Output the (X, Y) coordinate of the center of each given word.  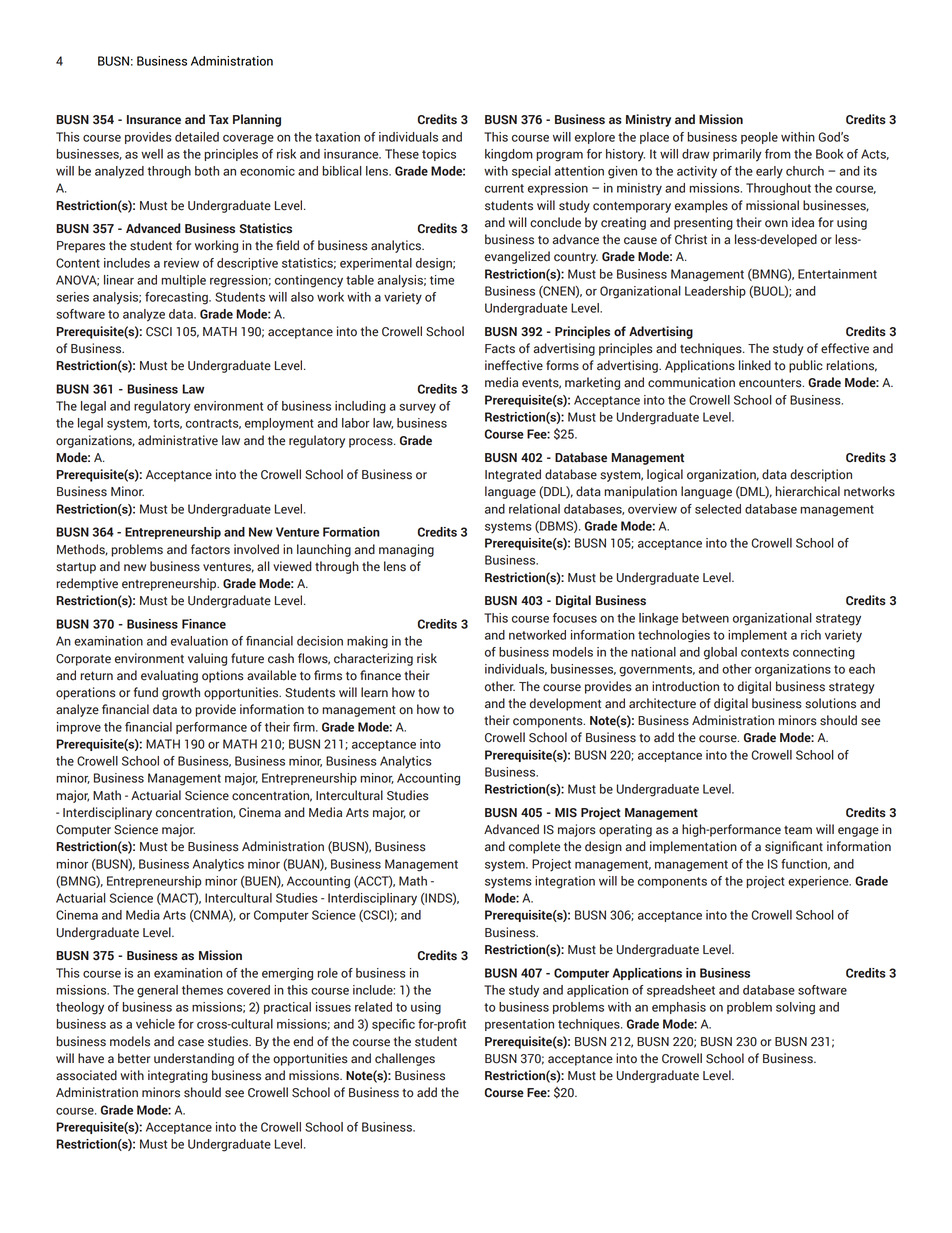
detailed (197, 137)
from (778, 154)
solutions (830, 703)
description (821, 475)
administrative (178, 440)
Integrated (513, 475)
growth (181, 693)
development (565, 704)
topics (439, 155)
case (191, 1043)
